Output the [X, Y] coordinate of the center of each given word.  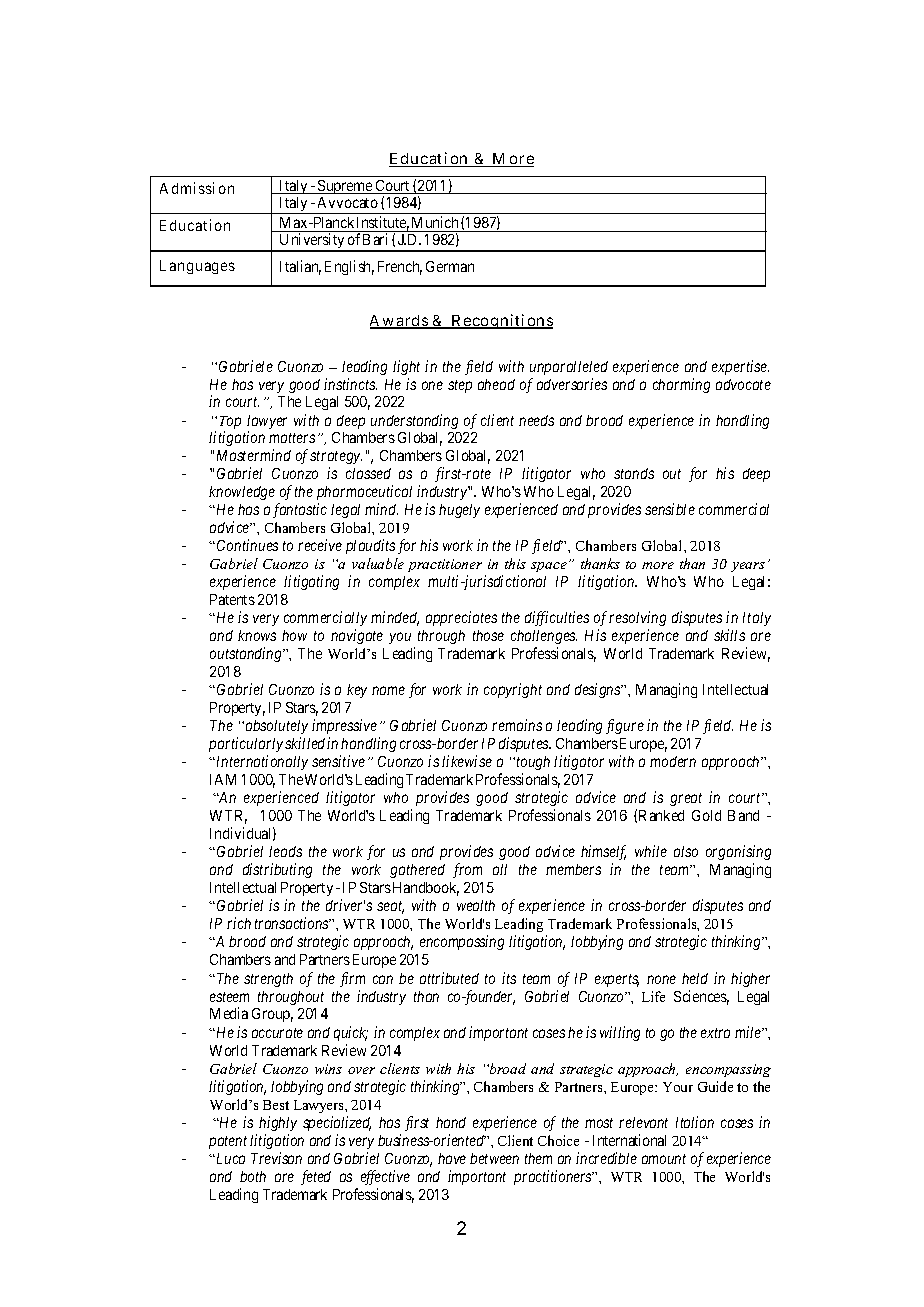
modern [673, 761]
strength [268, 980]
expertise [740, 367]
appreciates [461, 618]
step [460, 386]
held [695, 978]
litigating [311, 582]
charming [681, 385]
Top [230, 424]
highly [278, 1123]
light [406, 367]
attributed [449, 978]
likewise [467, 761]
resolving [637, 618]
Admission [197, 188]
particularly [246, 744]
